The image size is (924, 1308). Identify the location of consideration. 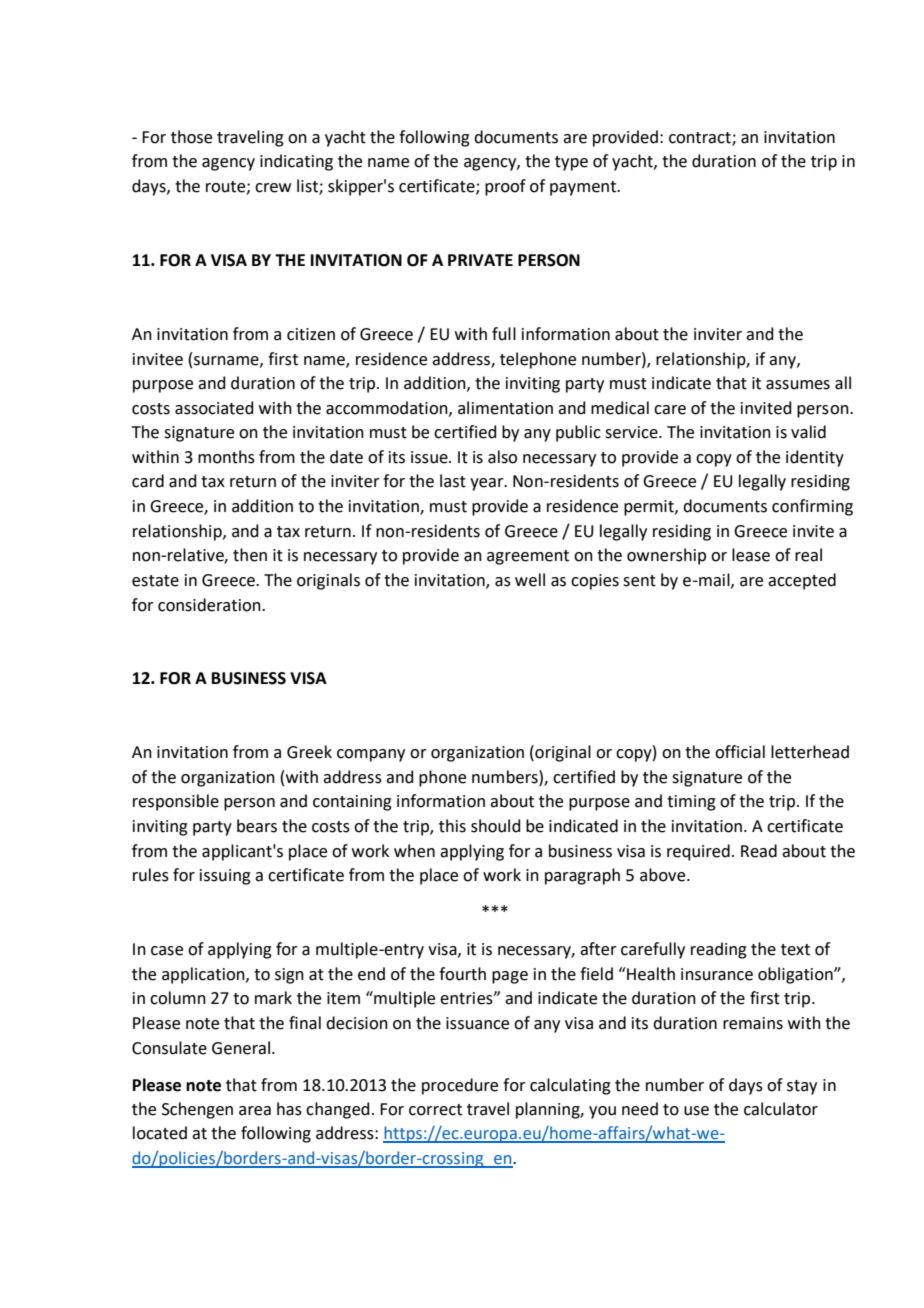
(210, 605).
